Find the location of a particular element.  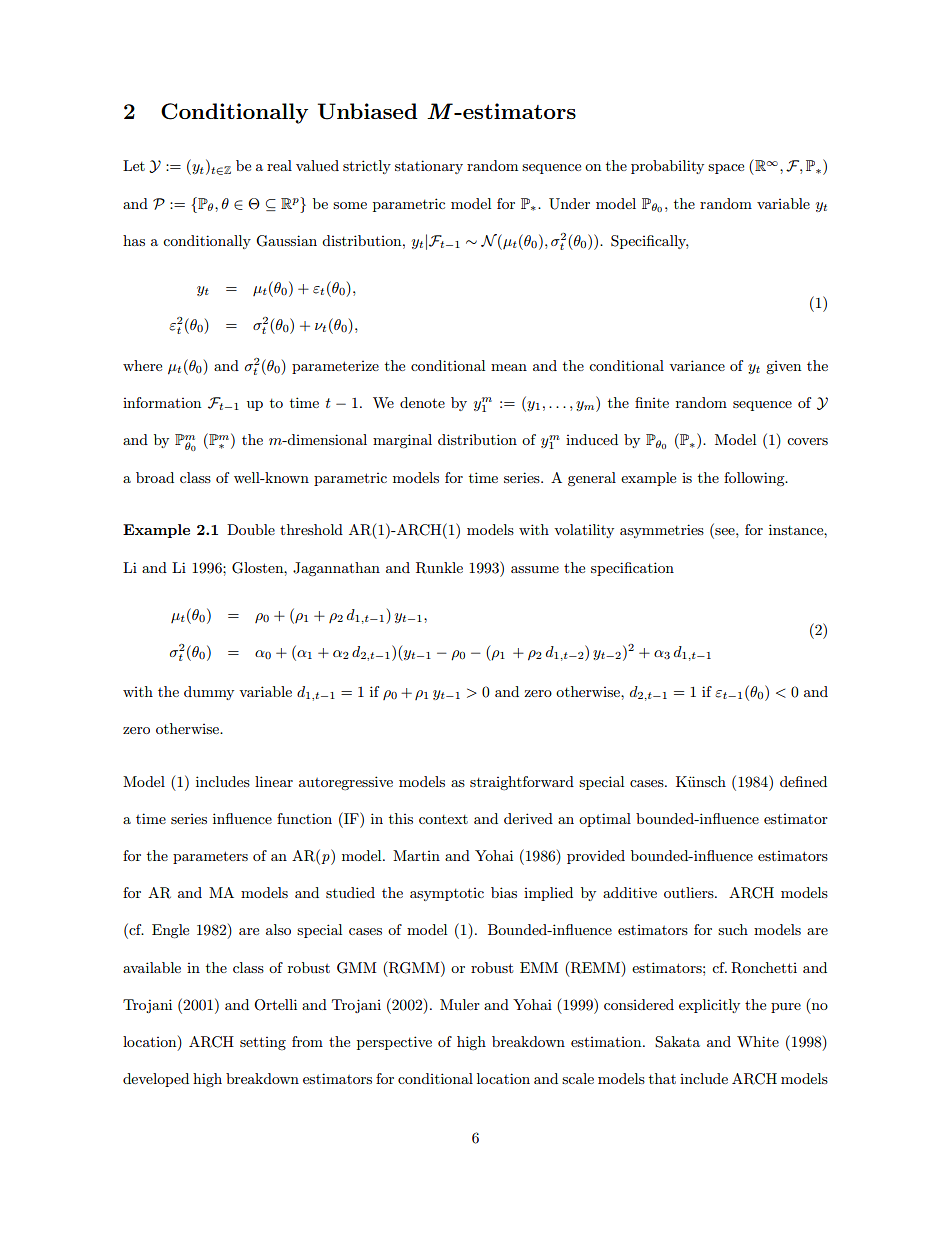

dummy is located at coordinates (209, 693).
